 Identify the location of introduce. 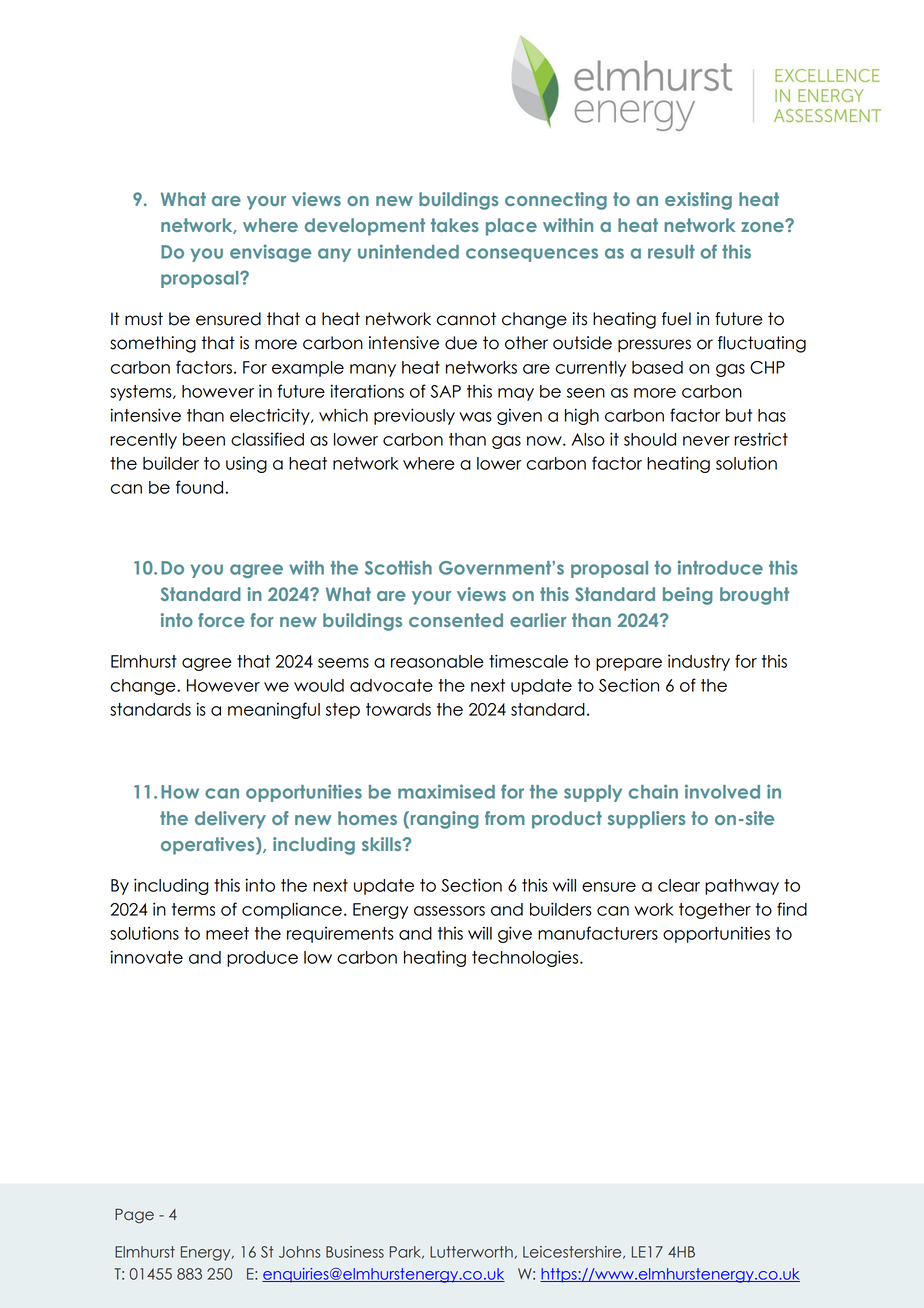
(720, 567).
